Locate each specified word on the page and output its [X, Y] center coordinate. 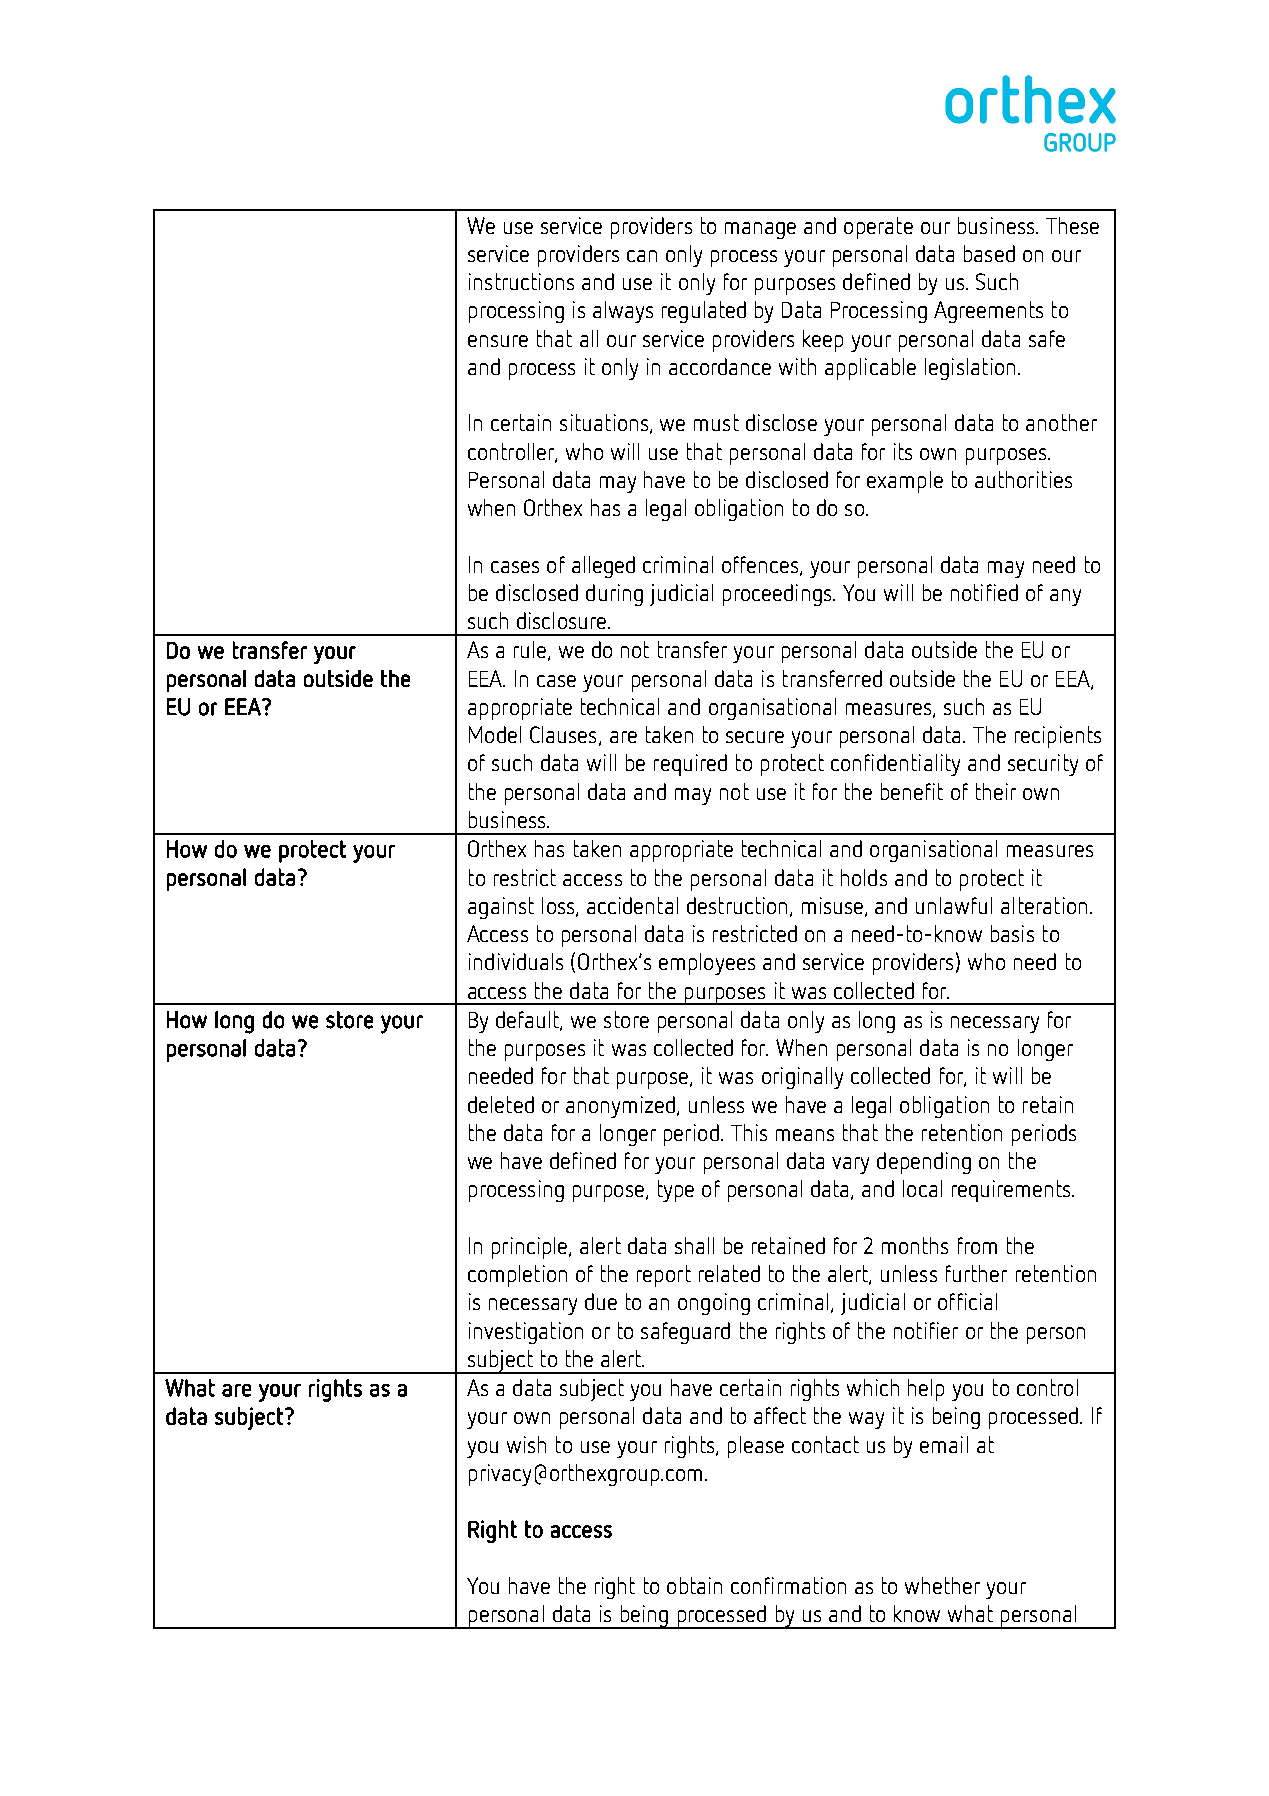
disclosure [563, 620]
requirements [1012, 1191]
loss [559, 906]
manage [760, 230]
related [729, 1273]
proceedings [778, 595]
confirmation [788, 1585]
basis [1012, 933]
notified [984, 592]
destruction [737, 905]
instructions [521, 281]
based [989, 253]
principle [531, 1248]
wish [526, 1444]
